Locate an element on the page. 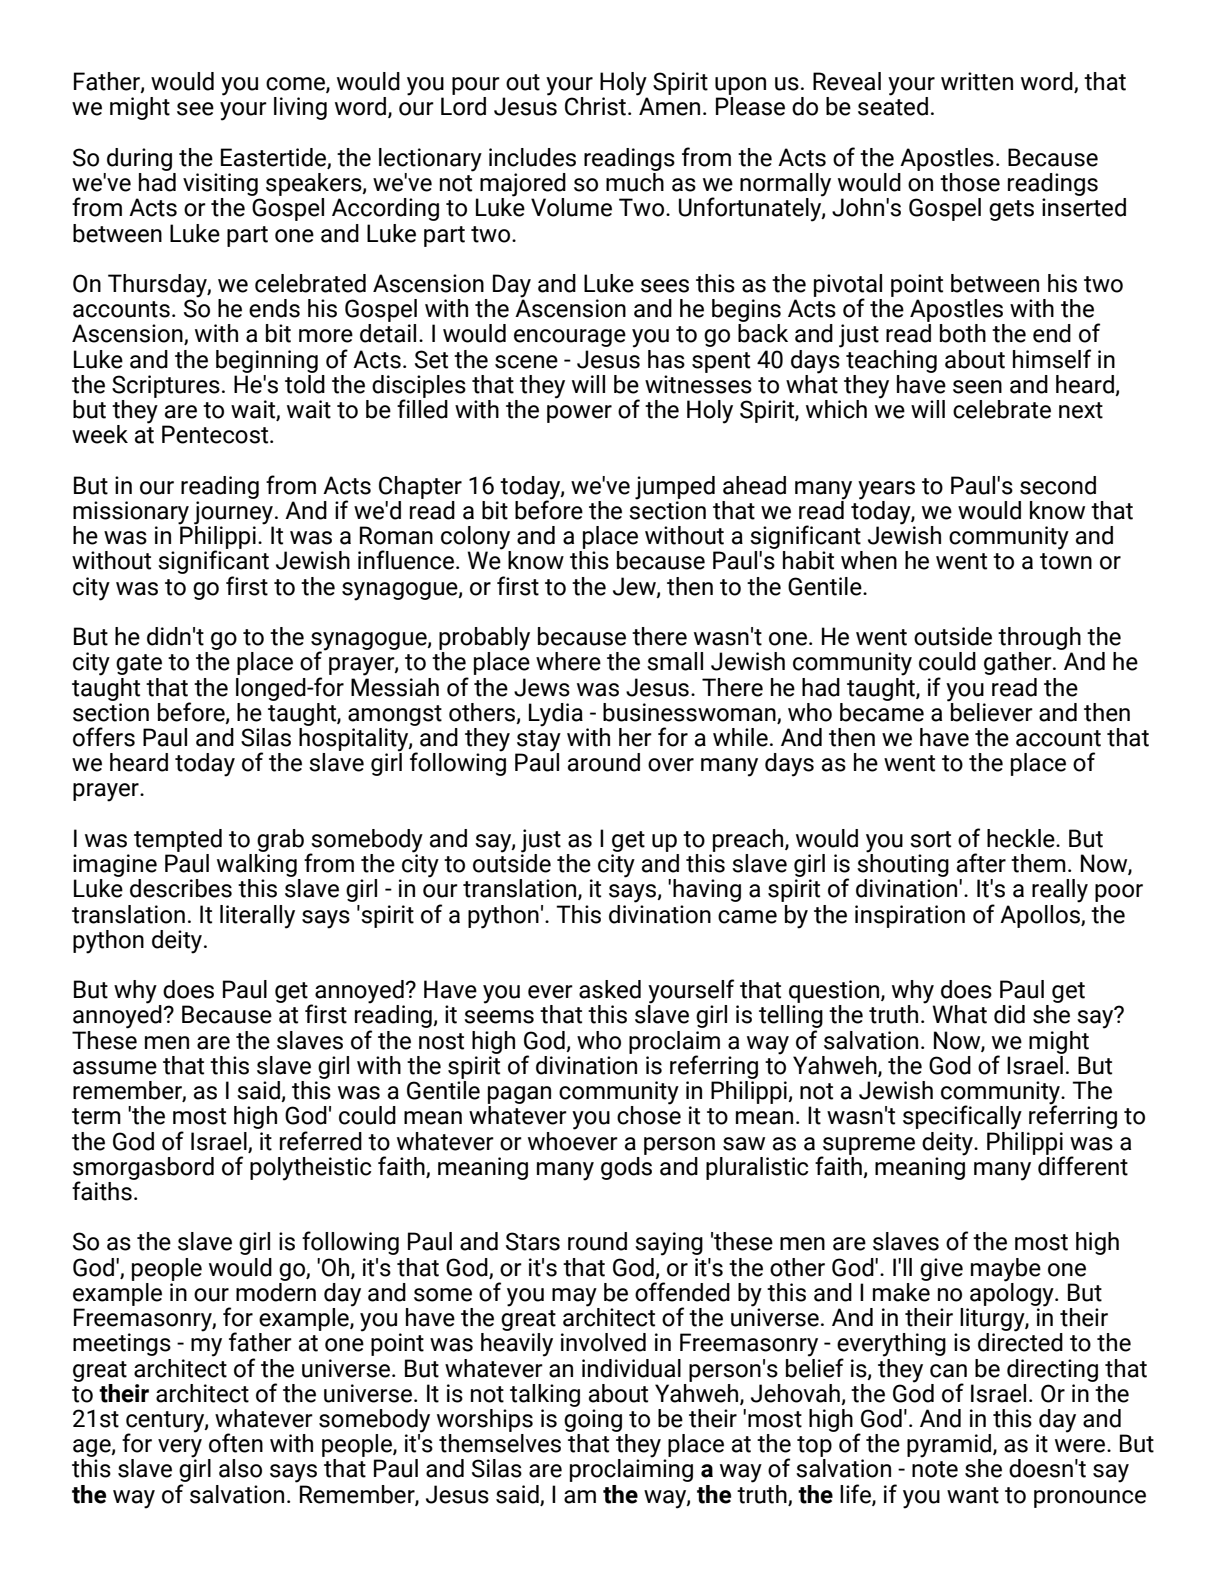 Image resolution: width=1227 pixels, height=1587 pixels. heckle is located at coordinates (1022, 838).
